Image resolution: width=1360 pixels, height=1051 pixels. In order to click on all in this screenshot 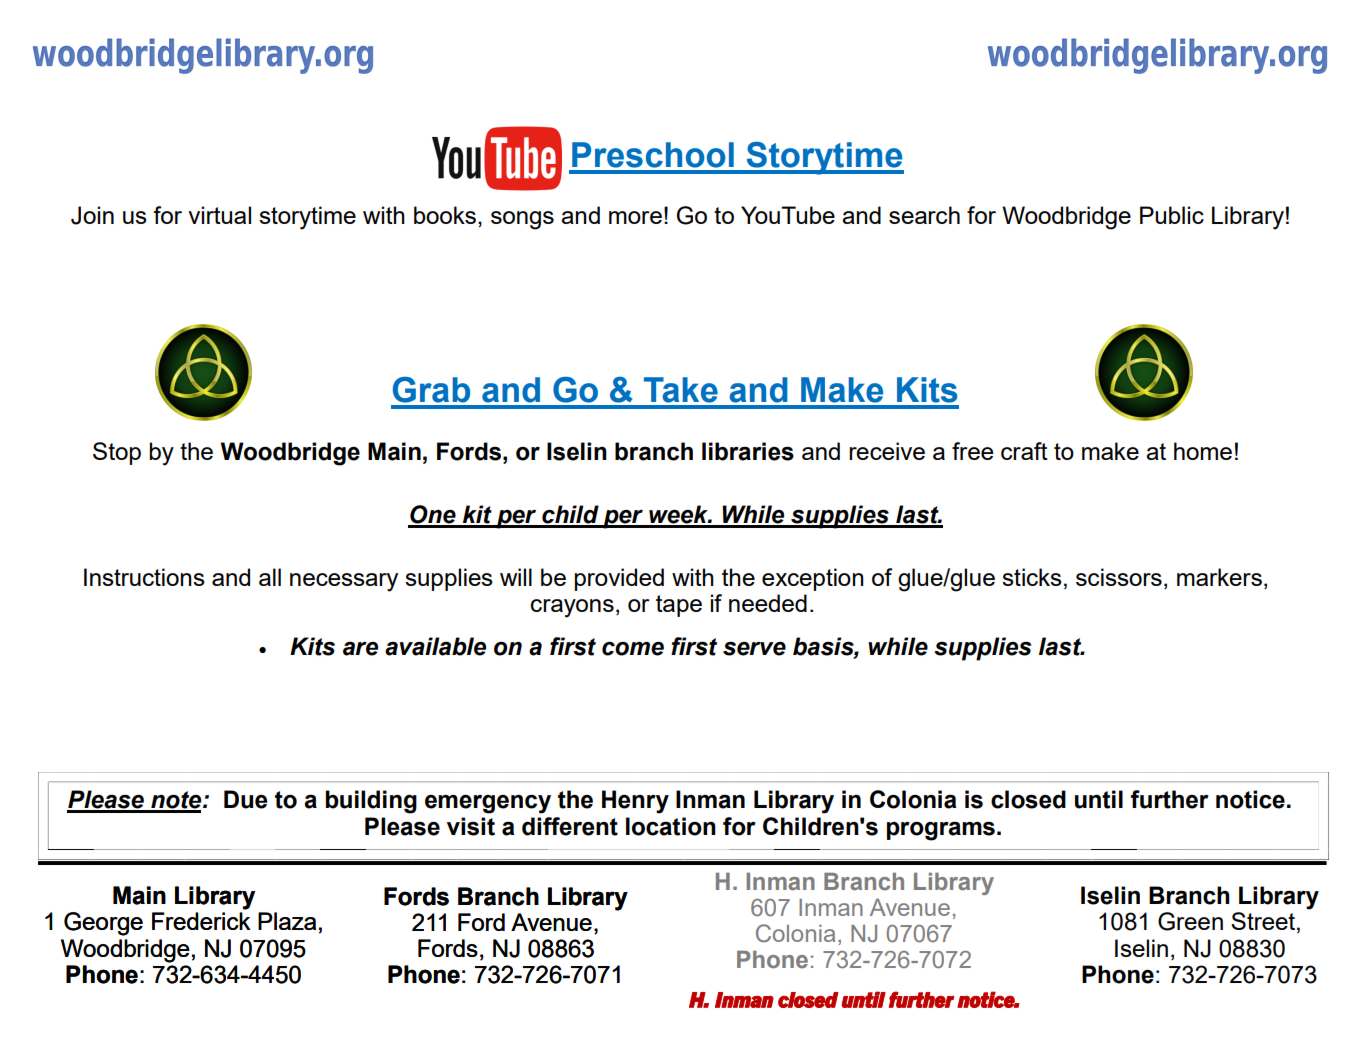, I will do `click(270, 577)`.
